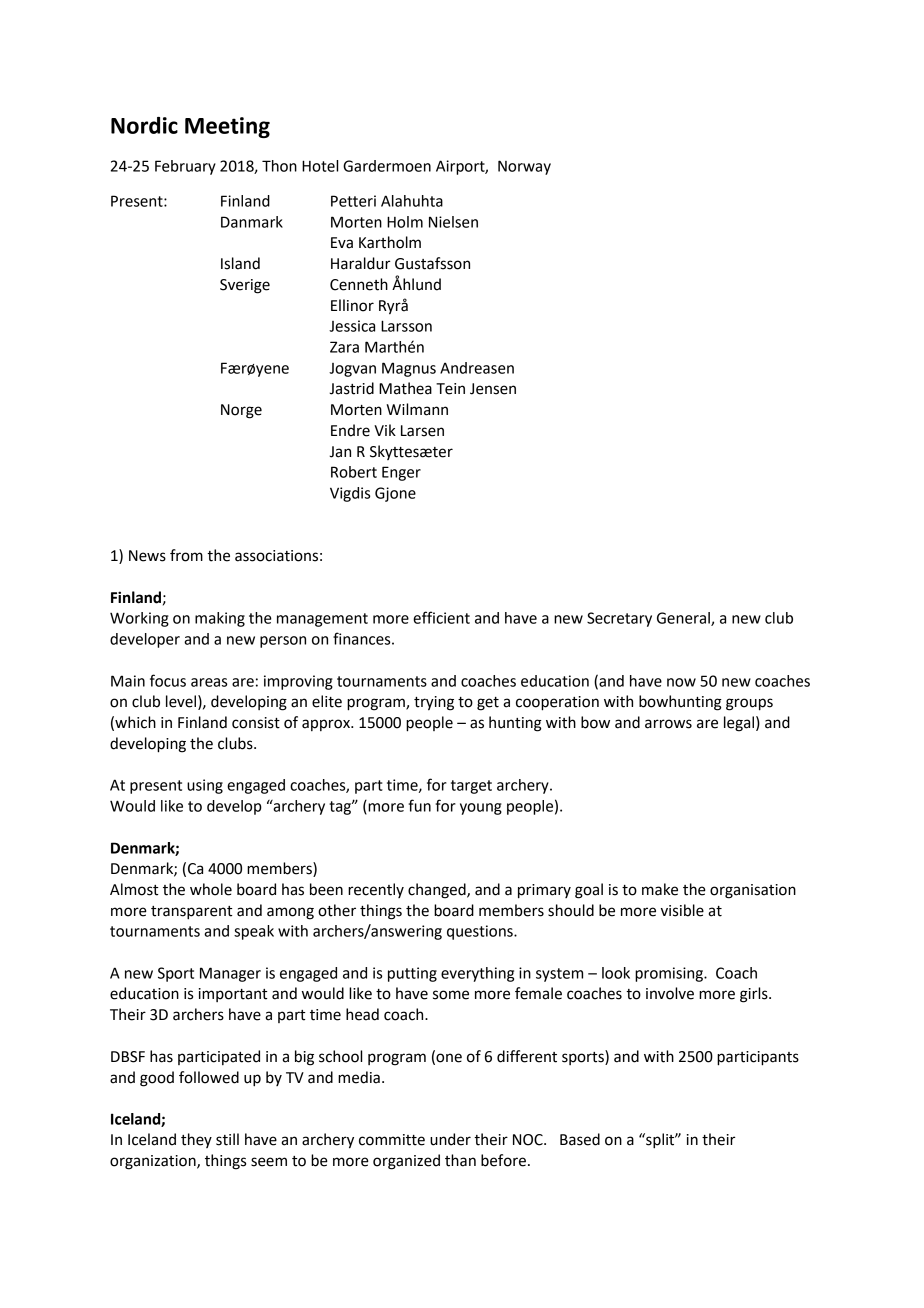  Describe the element at coordinates (387, 166) in the image. I see `Gardermoen` at that location.
